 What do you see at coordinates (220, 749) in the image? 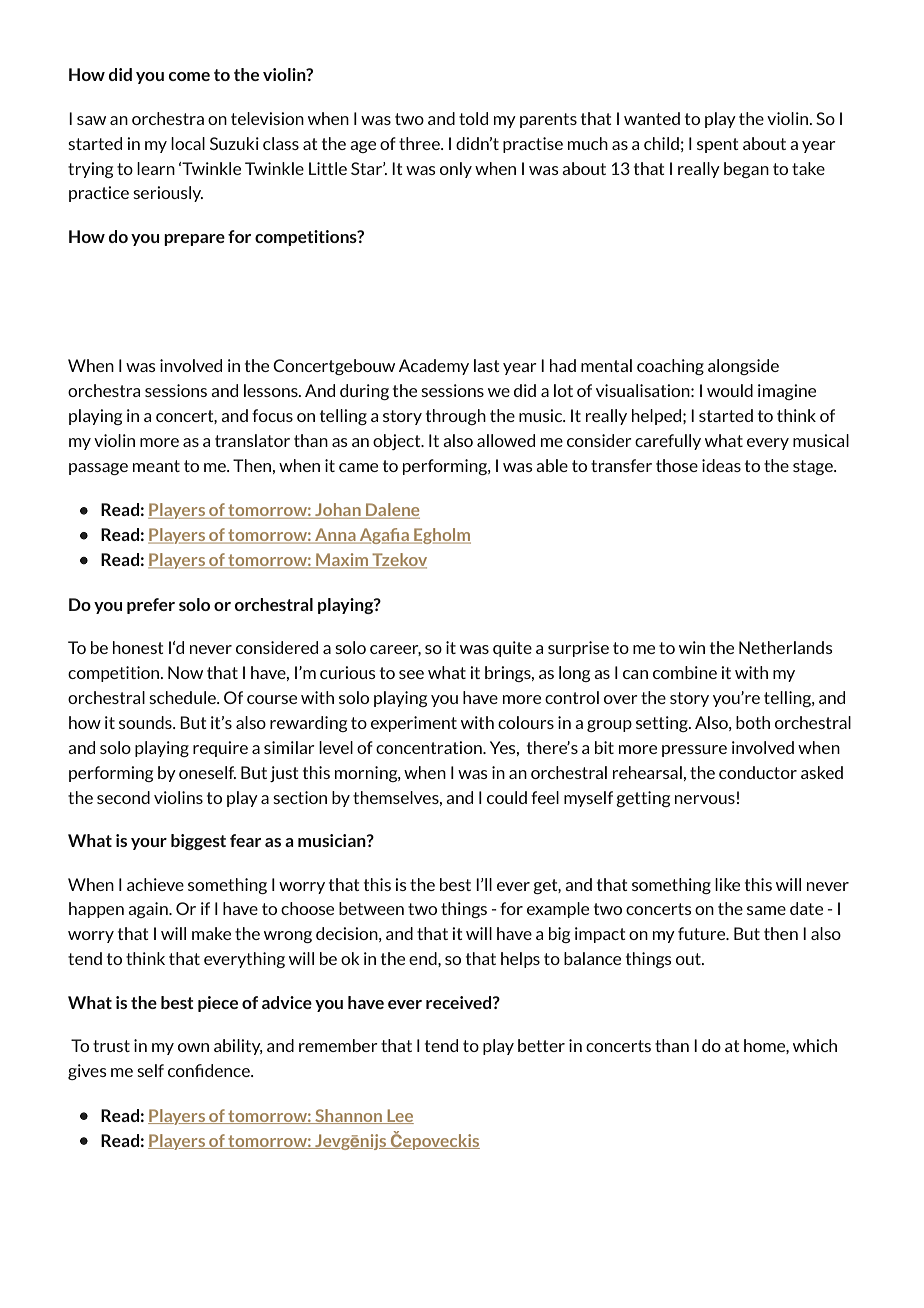
I see `require` at bounding box center [220, 749].
